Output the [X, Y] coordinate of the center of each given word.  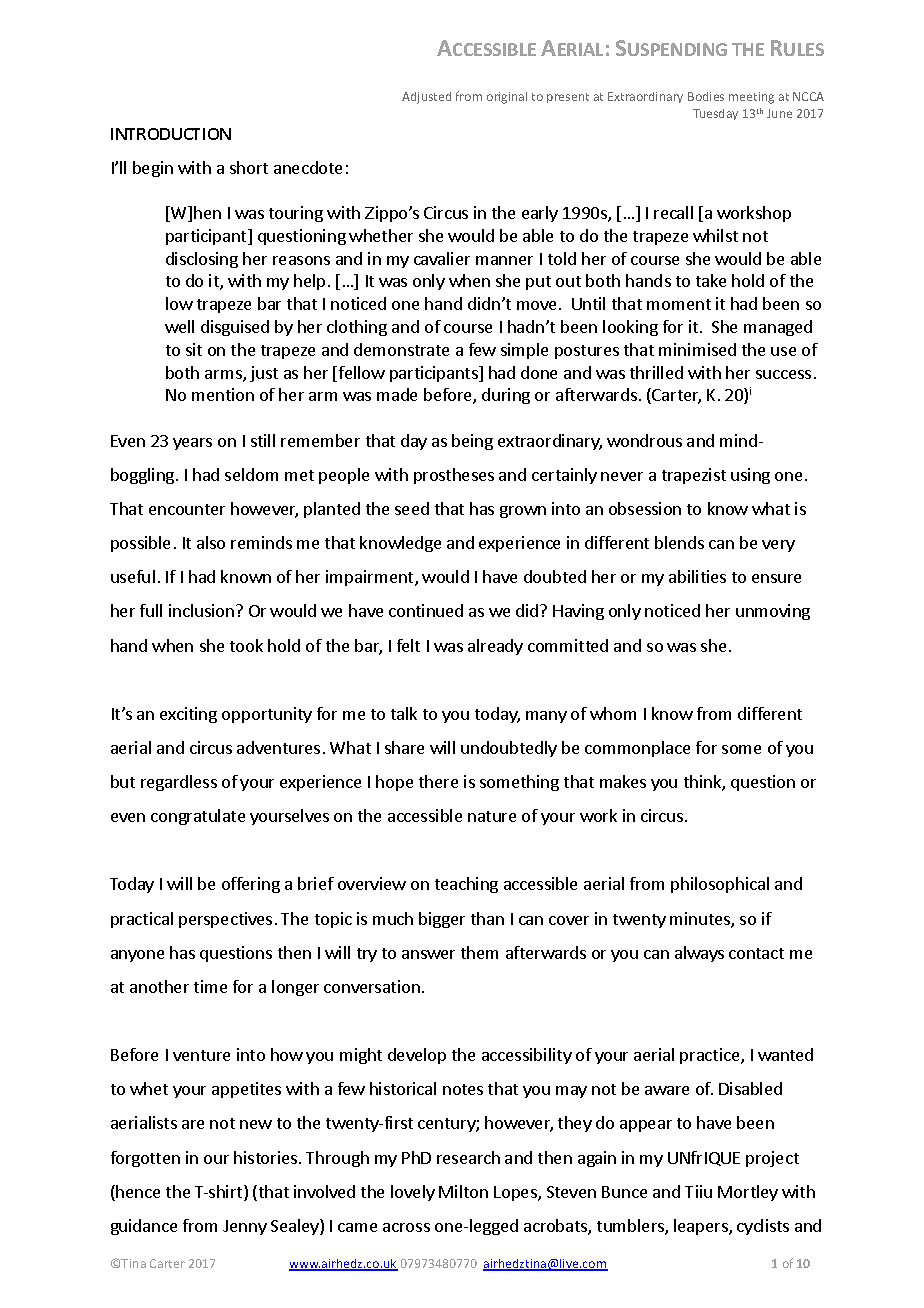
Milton [463, 1191]
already [495, 647]
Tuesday [715, 114]
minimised [697, 349]
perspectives [225, 920]
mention [223, 394]
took [246, 645]
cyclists [763, 1227]
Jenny [245, 1227]
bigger [442, 920]
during [506, 396]
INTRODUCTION [171, 134]
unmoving [773, 612]
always [699, 954]
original [507, 98]
